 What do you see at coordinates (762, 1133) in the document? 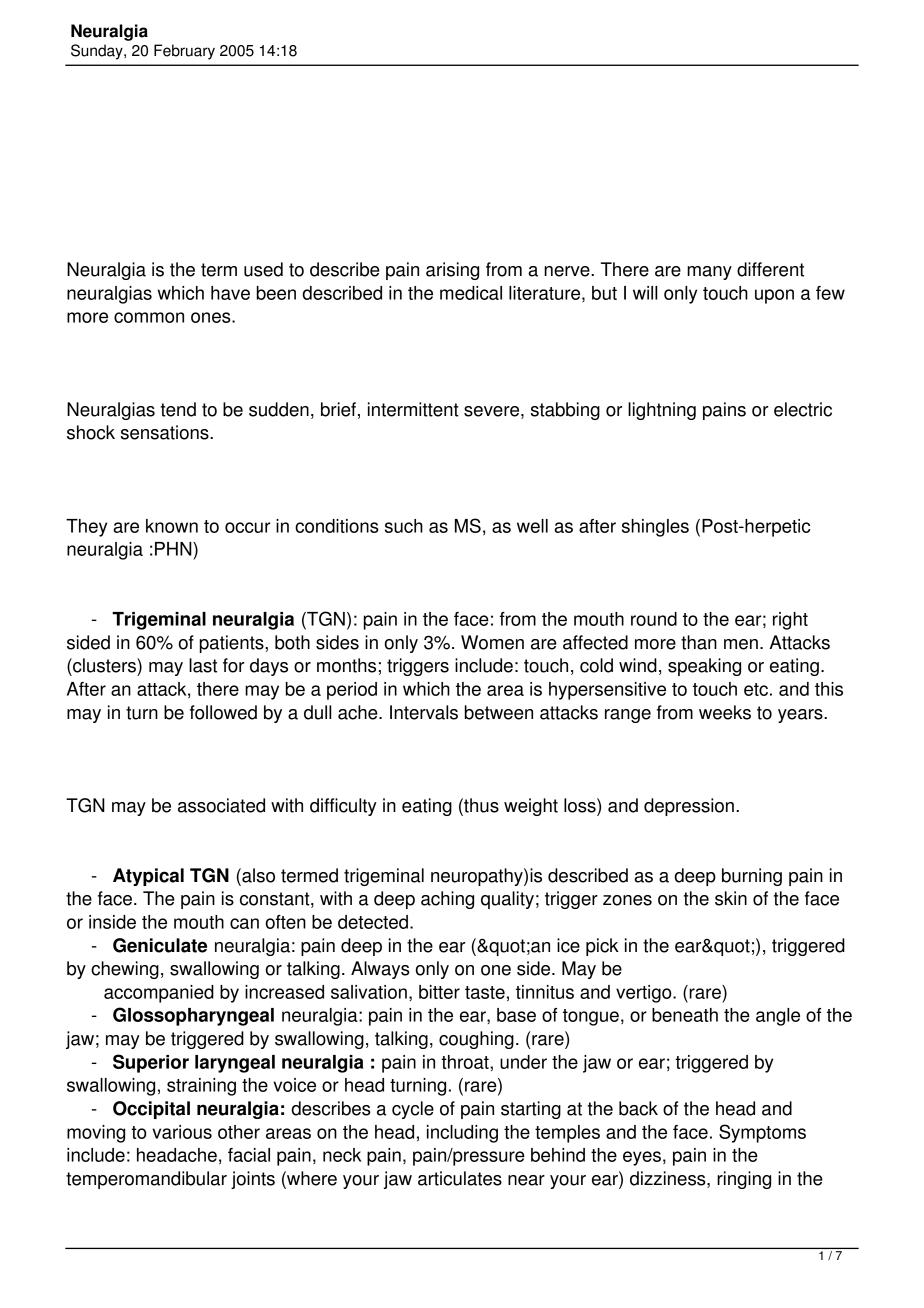
I see `Symptoms` at bounding box center [762, 1133].
